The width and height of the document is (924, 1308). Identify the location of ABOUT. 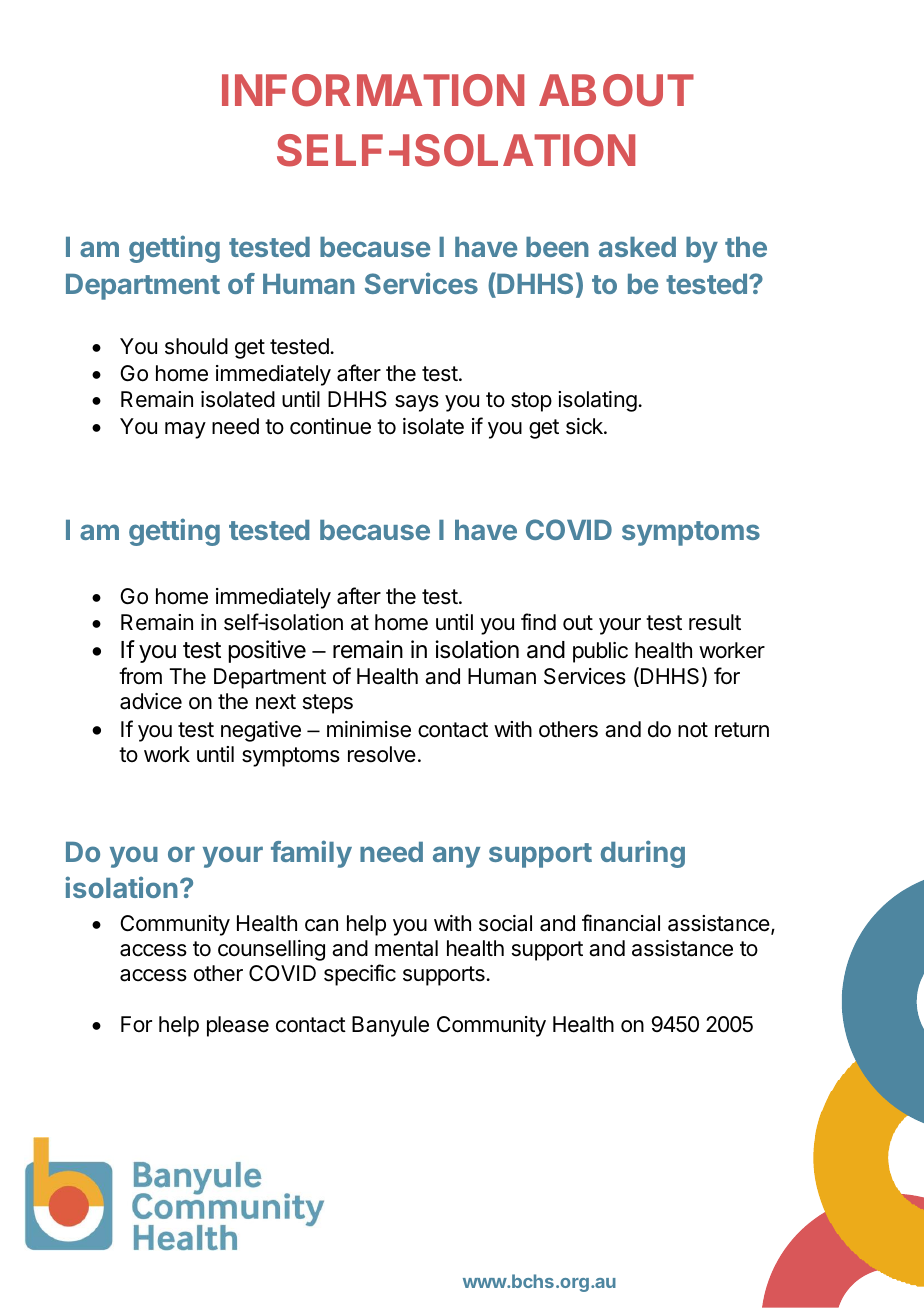
(616, 90).
